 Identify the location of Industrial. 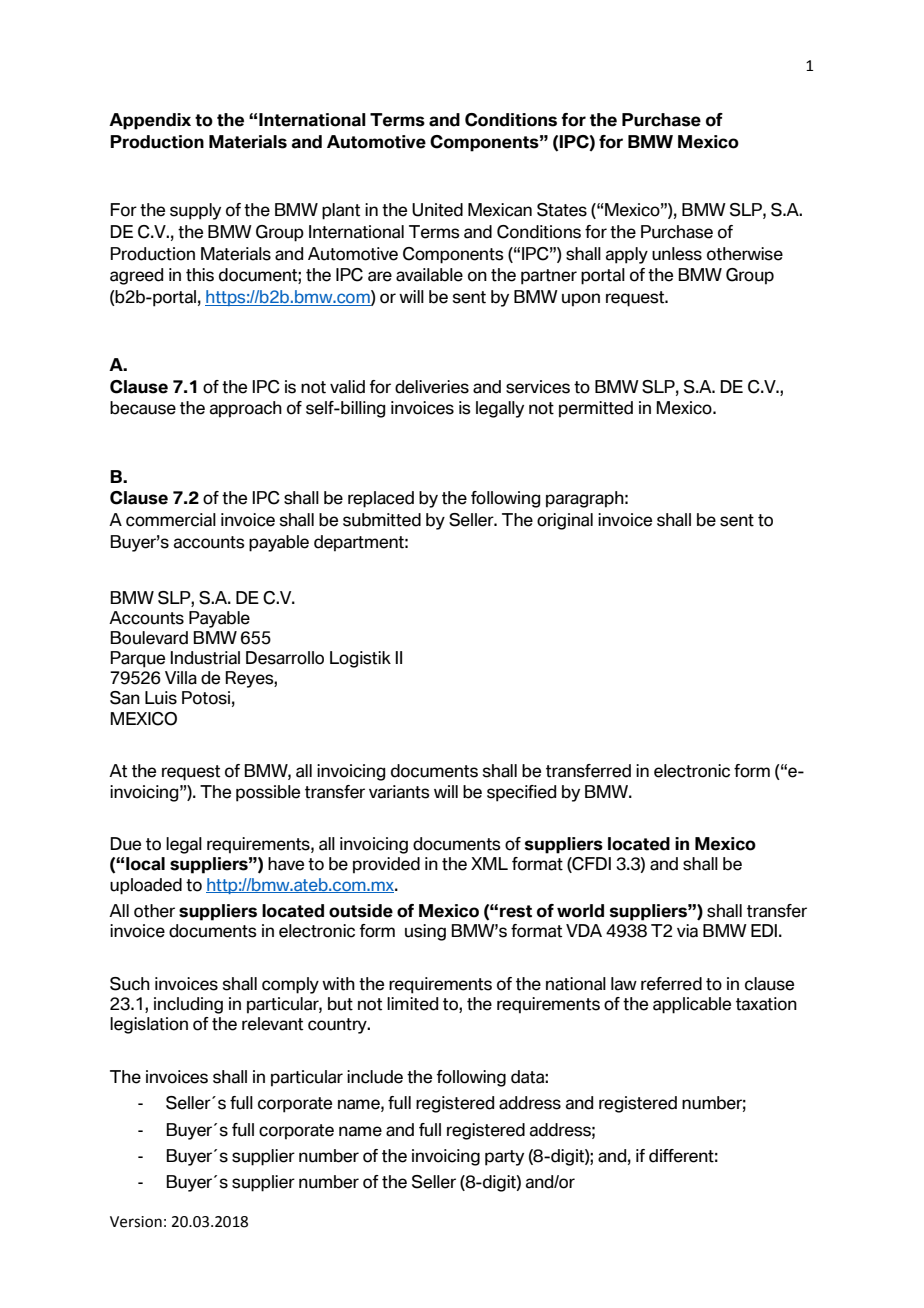
(205, 658).
